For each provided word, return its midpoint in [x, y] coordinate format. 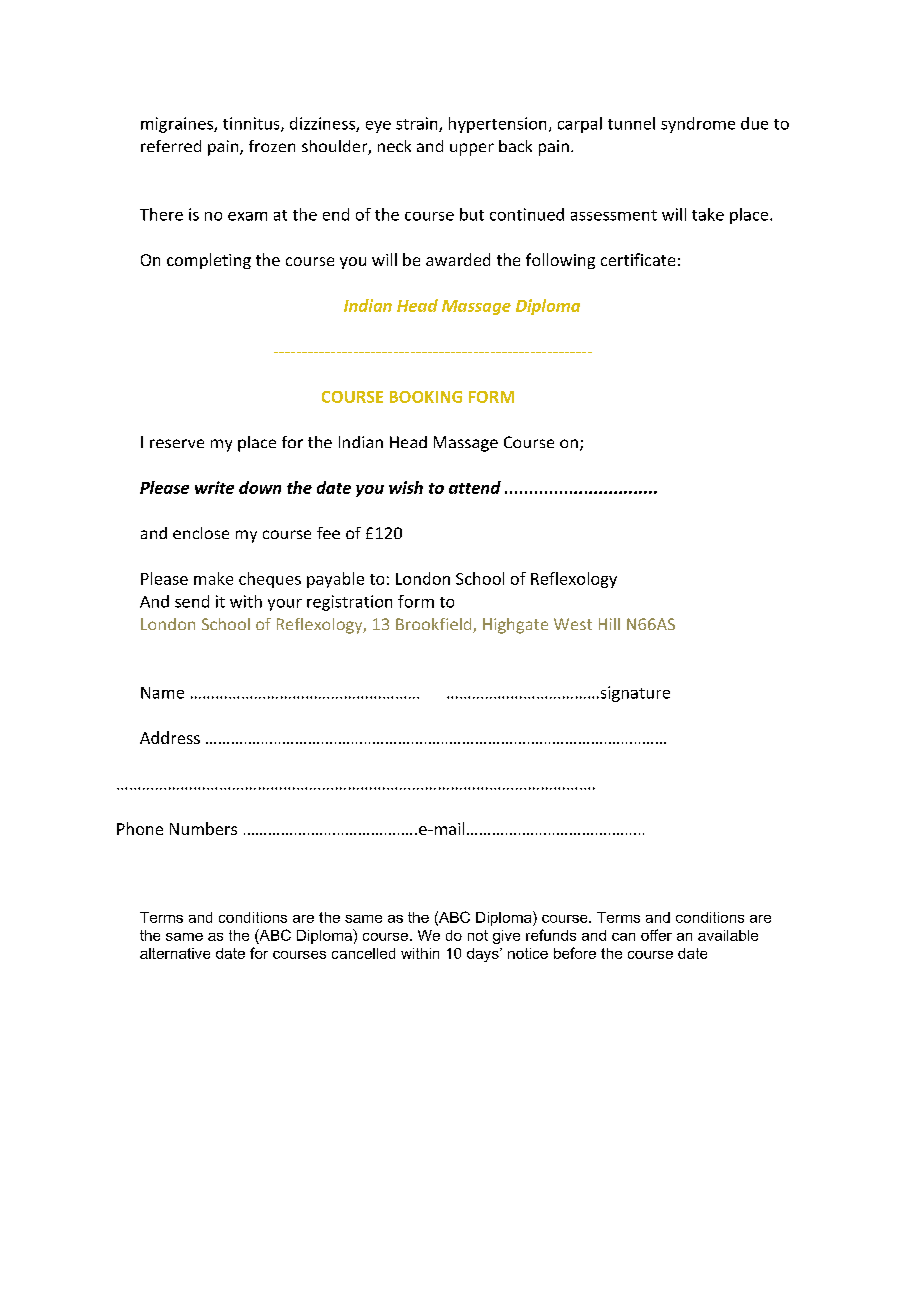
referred [171, 146]
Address [170, 737]
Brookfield [435, 625]
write [214, 487]
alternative [175, 953]
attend [475, 487]
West [573, 624]
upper [472, 149]
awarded [458, 259]
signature [634, 694]
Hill [609, 624]
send [192, 601]
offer [656, 935]
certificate [638, 259]
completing [209, 261]
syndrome [698, 125]
